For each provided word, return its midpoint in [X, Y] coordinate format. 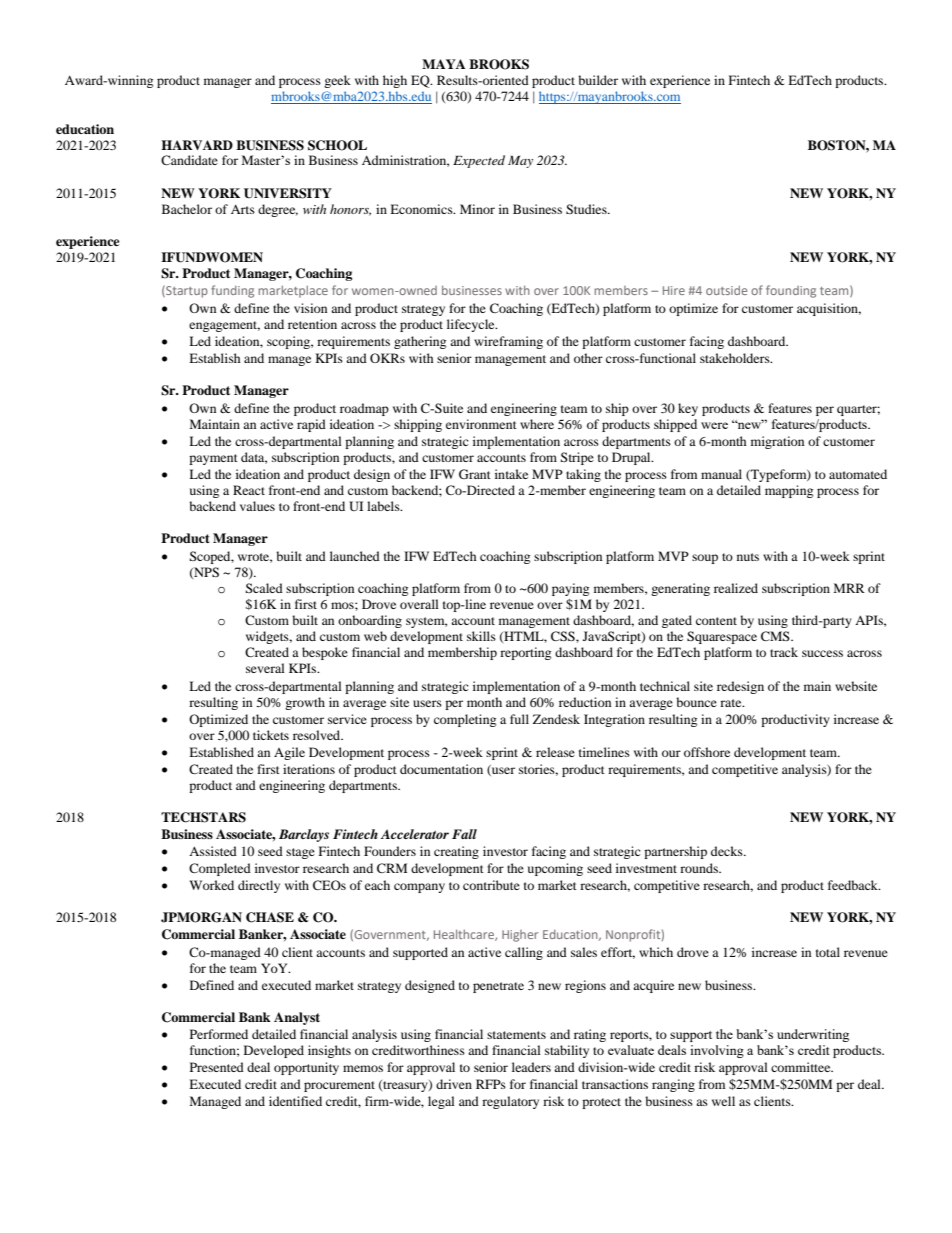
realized [736, 588]
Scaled [264, 588]
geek [337, 81]
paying [570, 589]
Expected [479, 161]
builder [598, 80]
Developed [274, 1051]
